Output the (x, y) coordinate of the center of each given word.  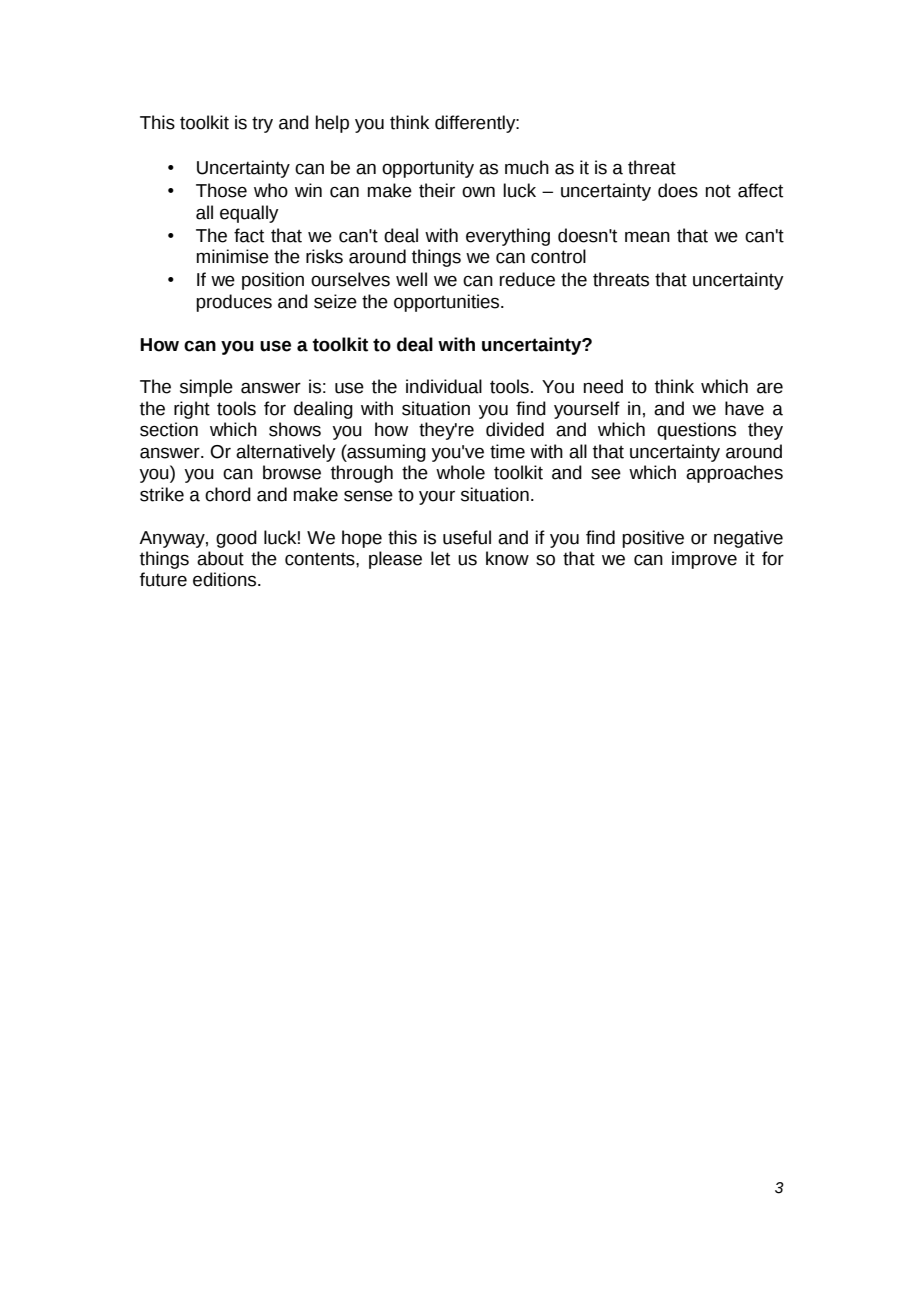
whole (460, 472)
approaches (734, 474)
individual (444, 386)
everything (508, 237)
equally (249, 214)
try (262, 125)
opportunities (448, 303)
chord (228, 494)
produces (234, 303)
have (744, 408)
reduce (527, 279)
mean (647, 237)
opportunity (428, 169)
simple (206, 388)
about (220, 558)
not (718, 191)
